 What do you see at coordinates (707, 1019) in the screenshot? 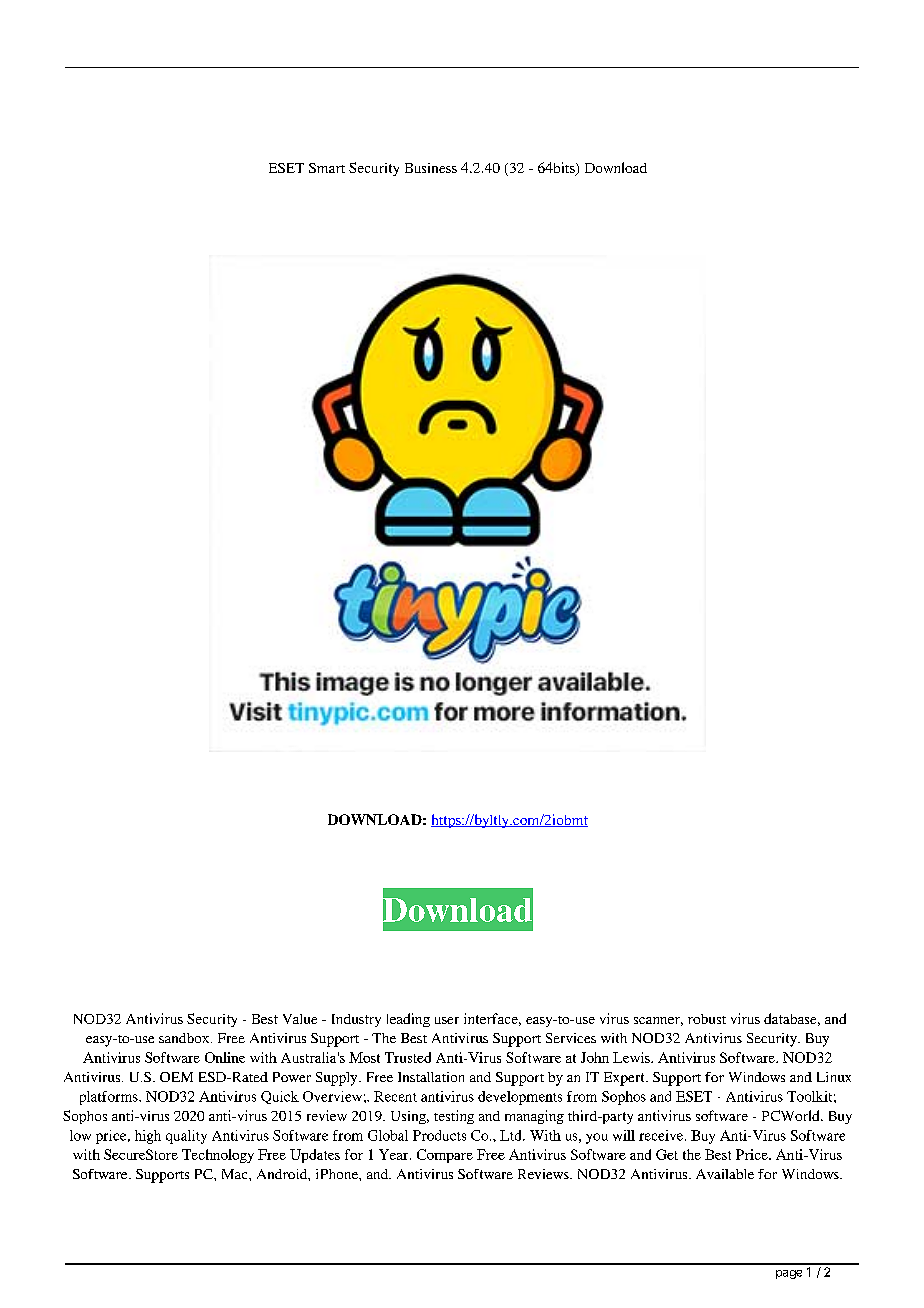
I see `robust` at bounding box center [707, 1019].
